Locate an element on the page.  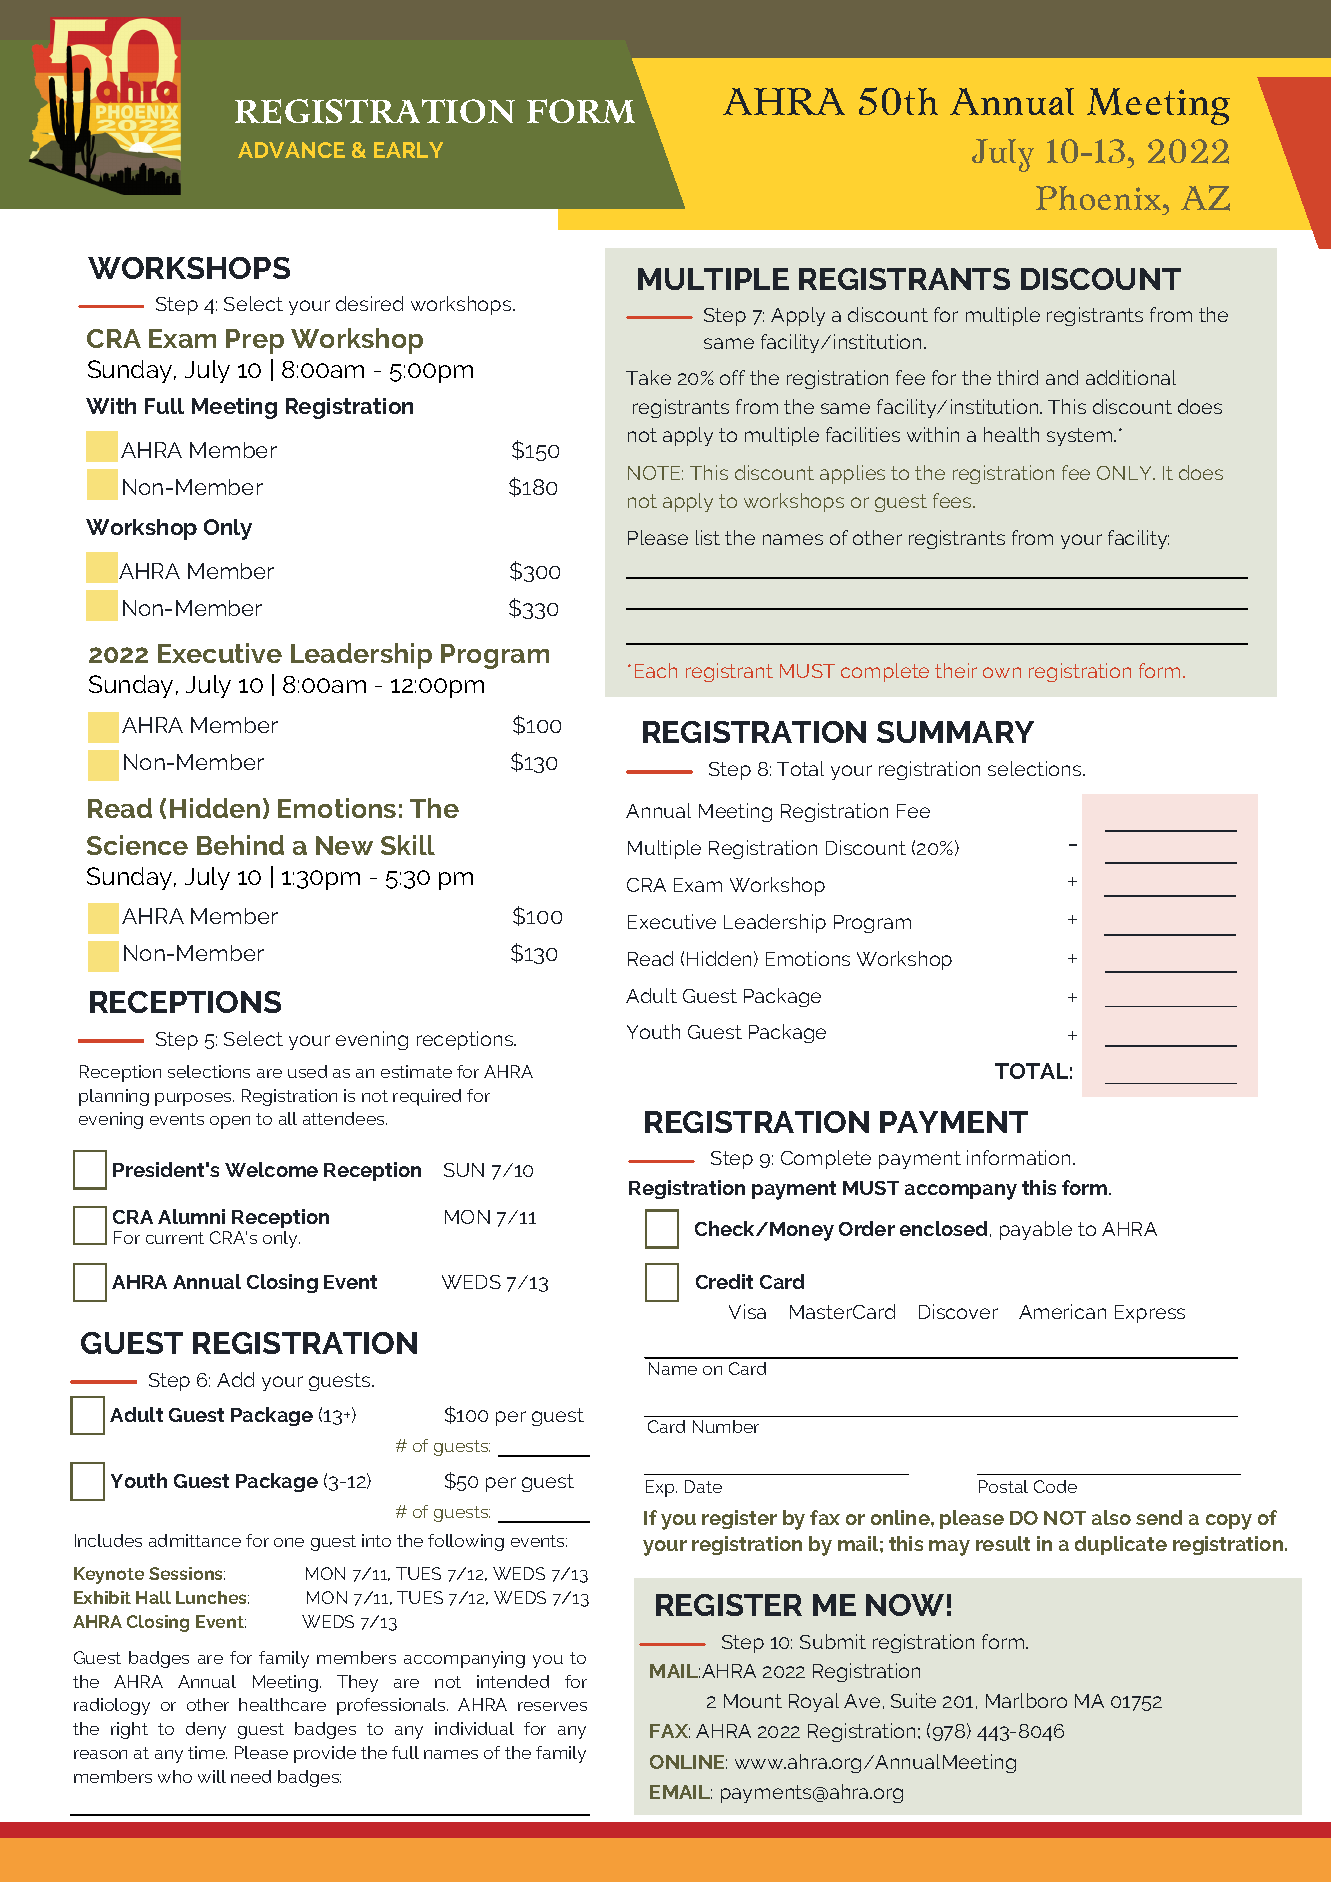
payable is located at coordinates (1036, 1230).
